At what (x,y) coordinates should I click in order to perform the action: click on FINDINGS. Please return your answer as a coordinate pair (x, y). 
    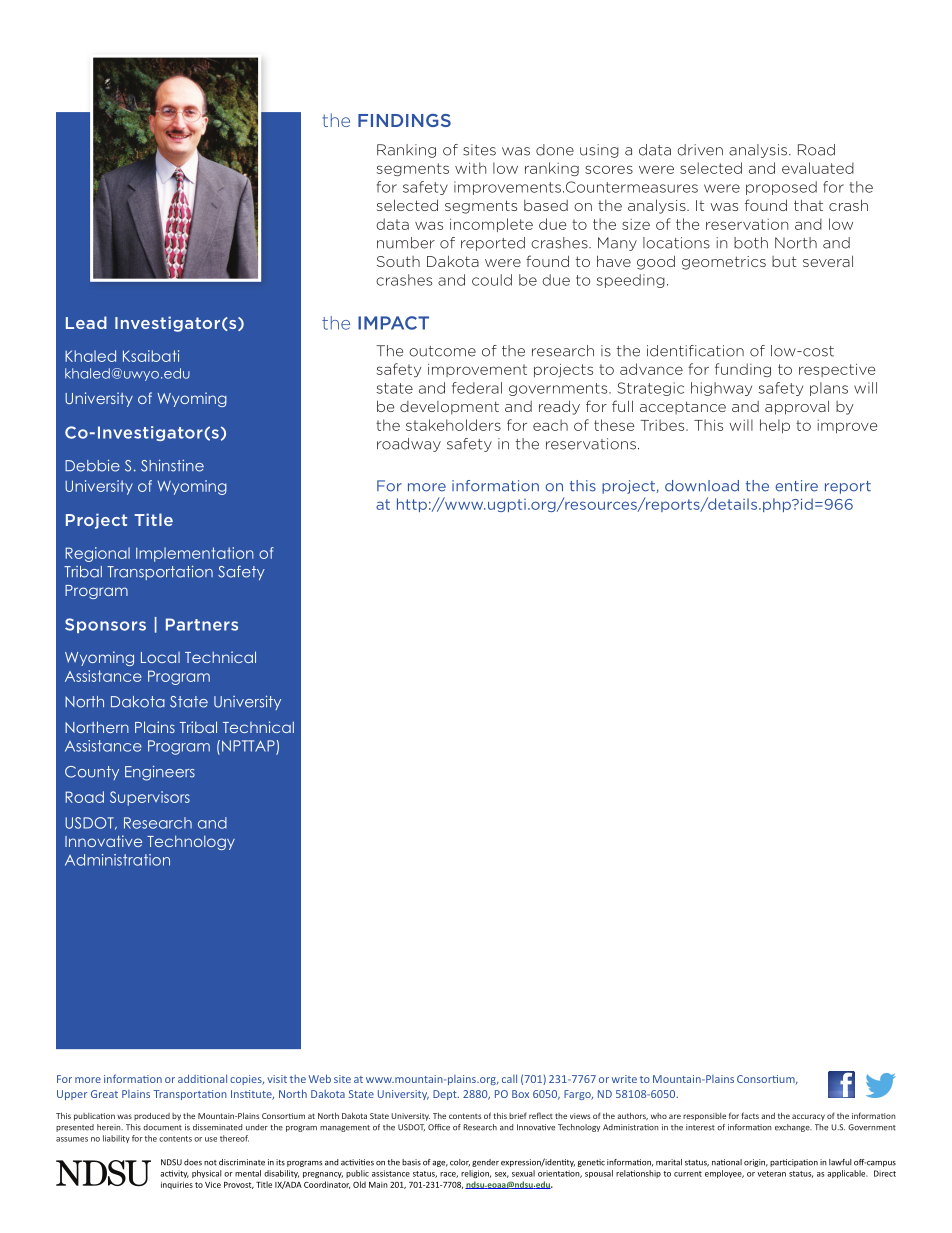
    Looking at the image, I should click on (404, 120).
